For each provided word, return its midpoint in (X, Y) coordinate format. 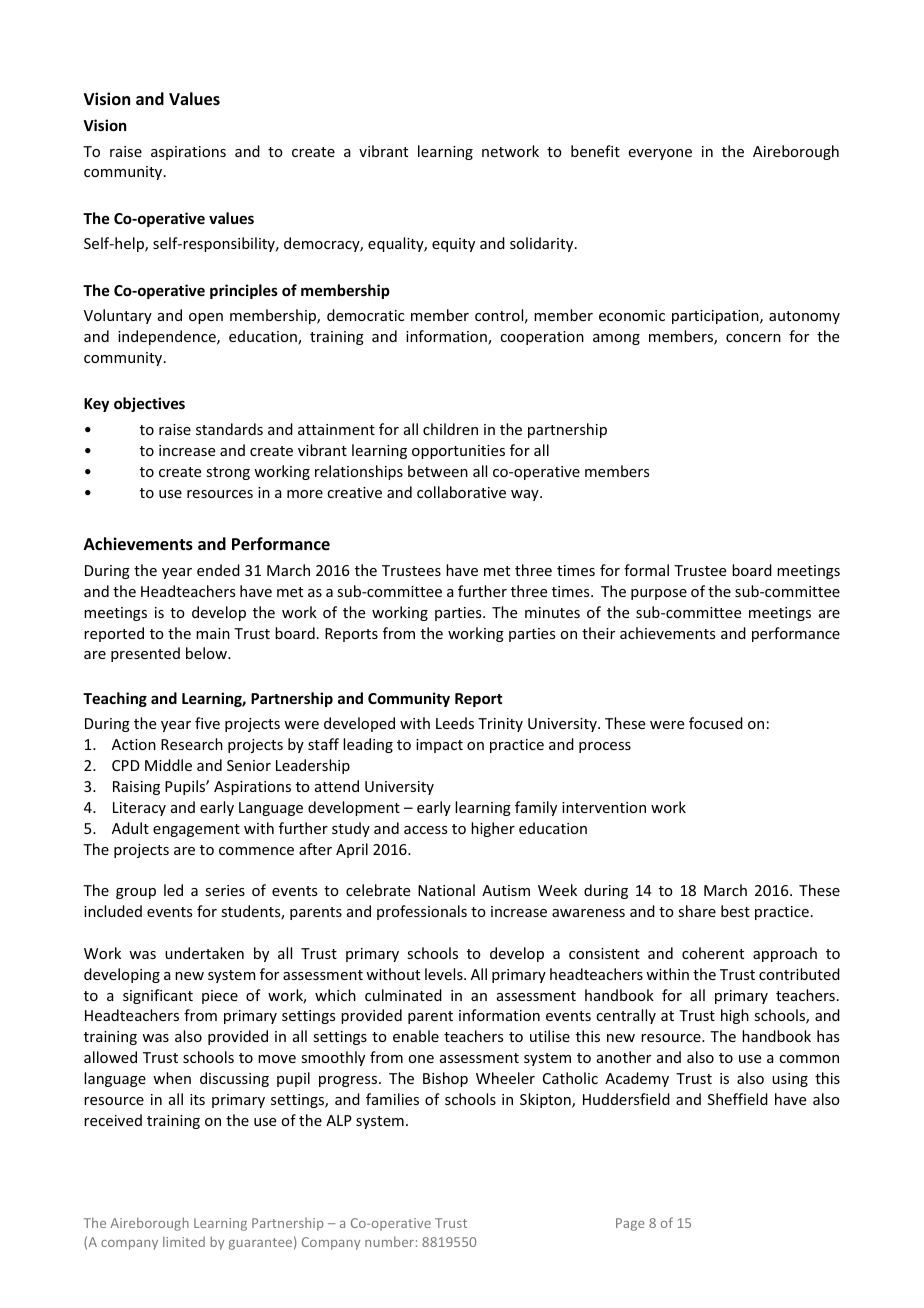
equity (453, 245)
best (735, 911)
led (173, 890)
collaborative (461, 492)
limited (184, 1241)
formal (646, 570)
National (446, 890)
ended (218, 570)
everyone (660, 154)
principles (244, 291)
